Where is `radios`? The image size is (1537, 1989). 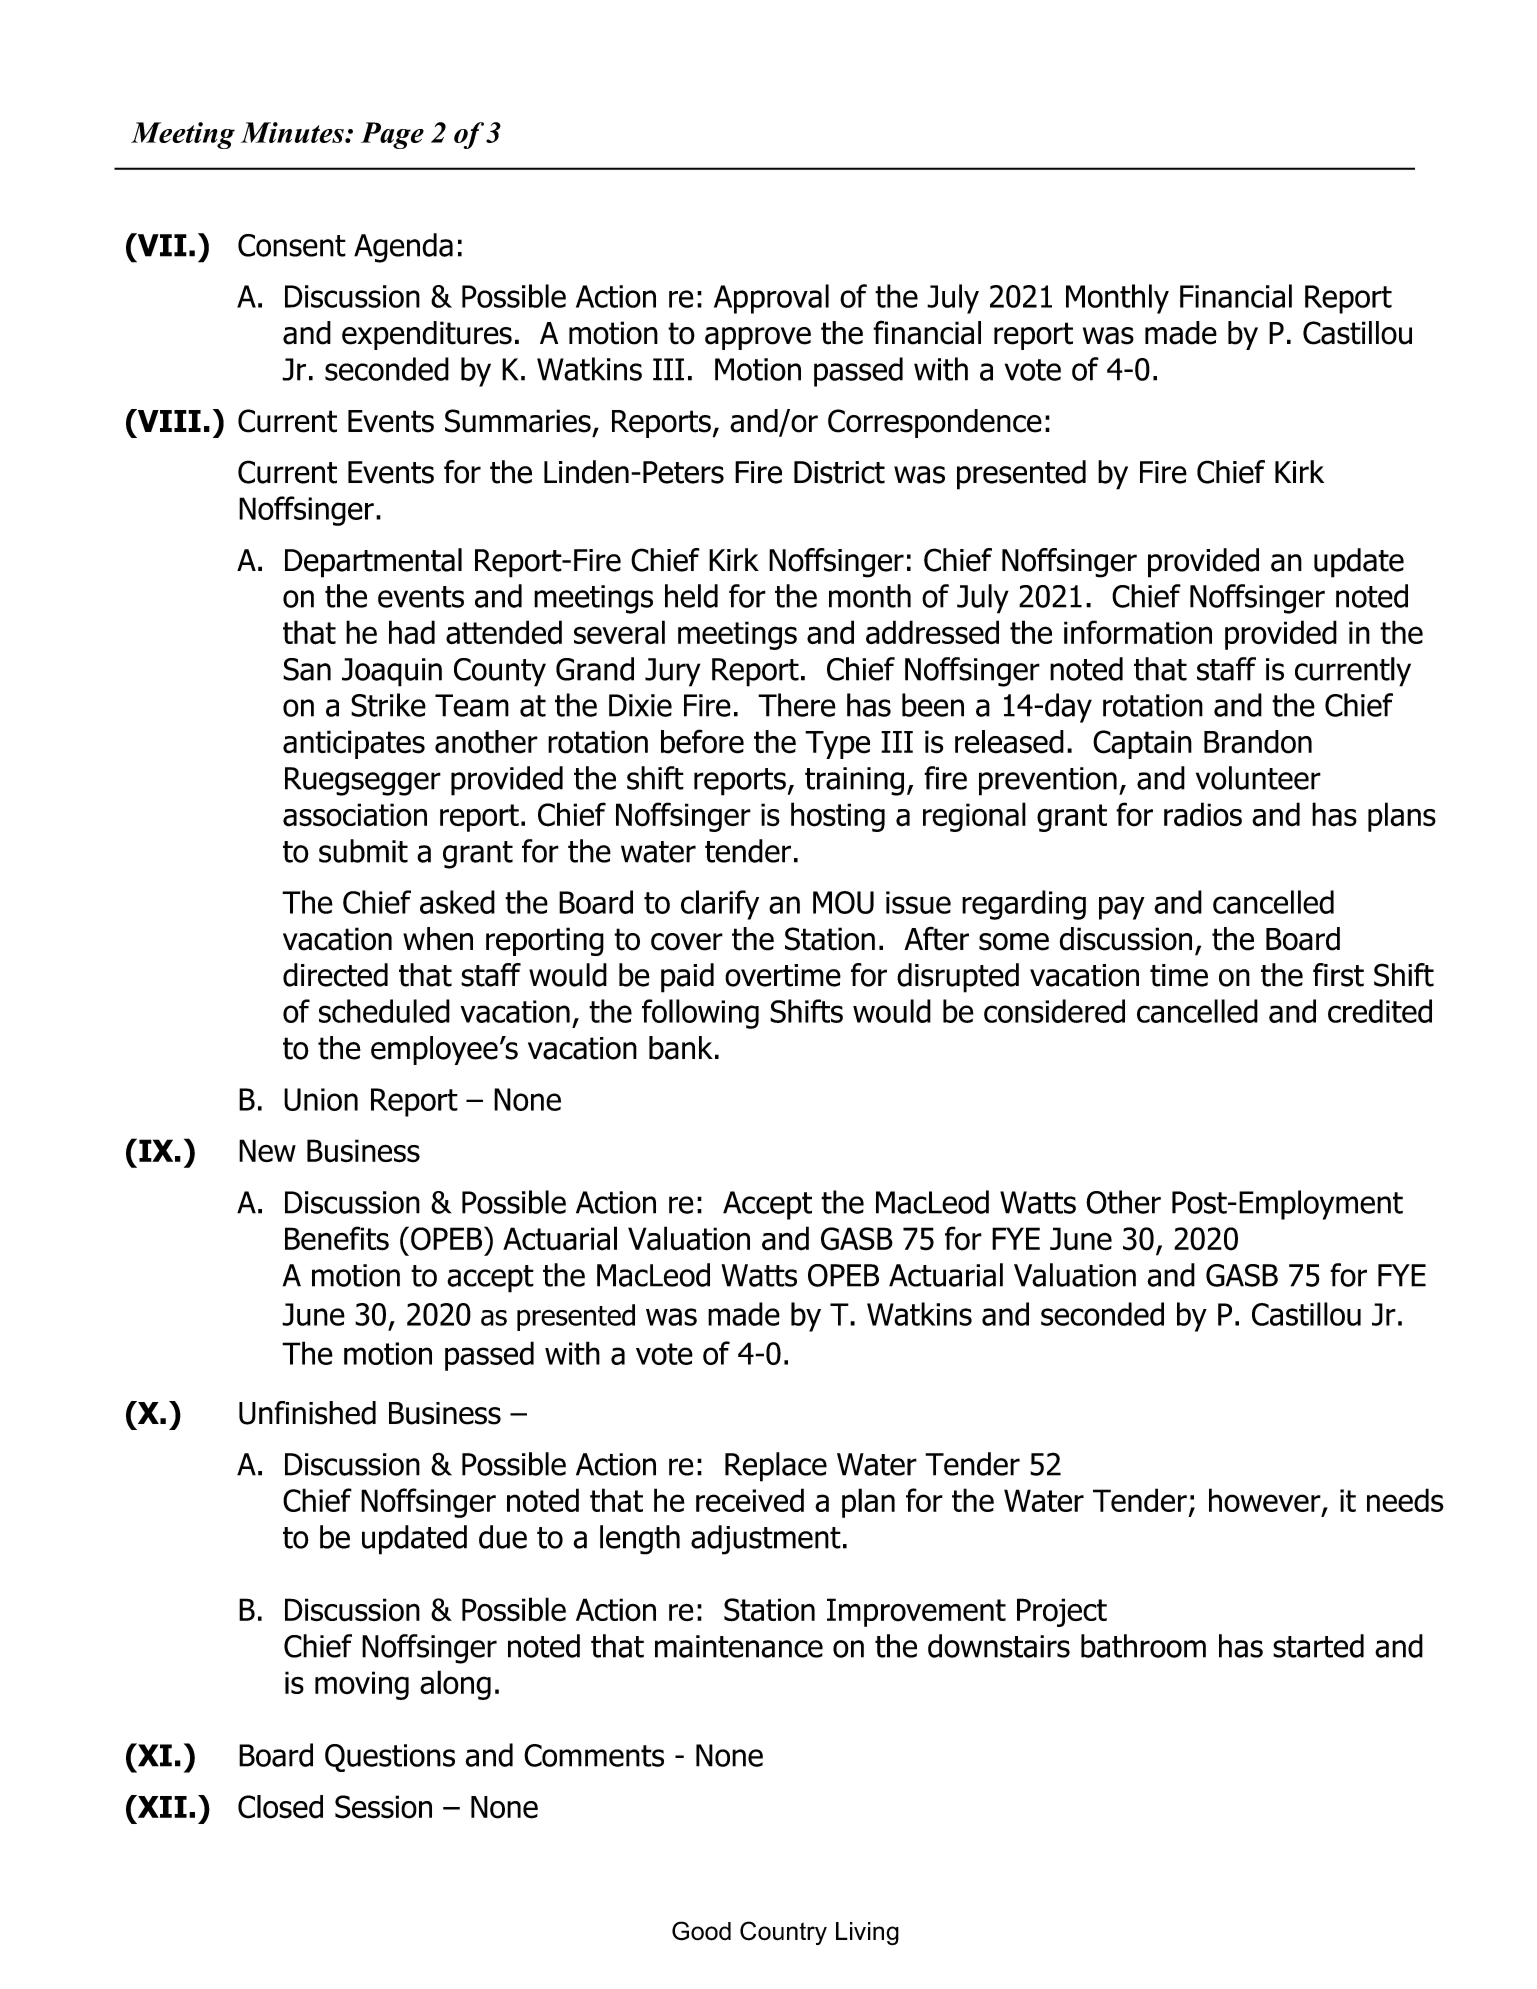 radios is located at coordinates (1203, 814).
